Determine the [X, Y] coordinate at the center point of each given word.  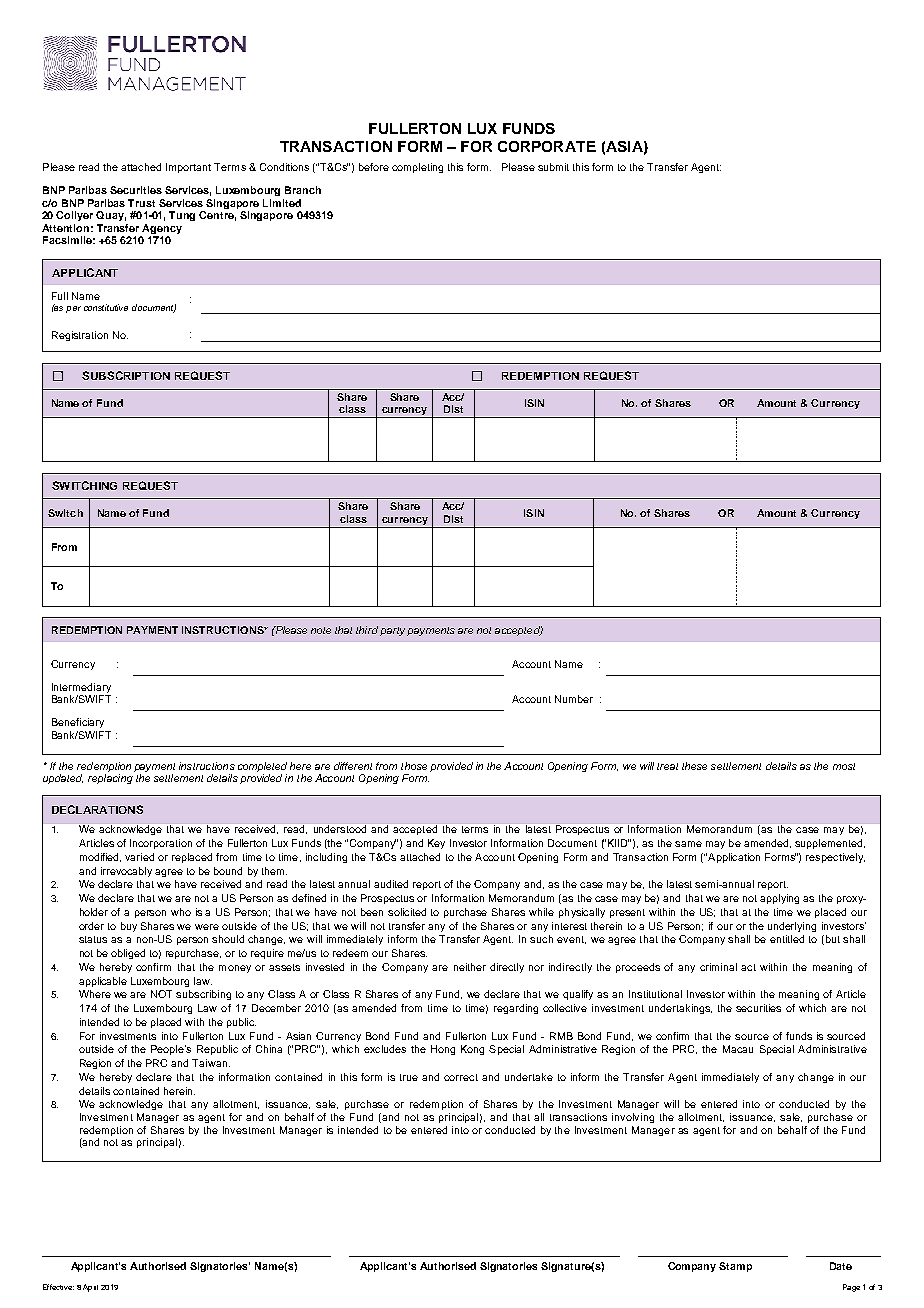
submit [553, 167]
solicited [407, 912]
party [392, 631]
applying [779, 899]
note [321, 630]
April [90, 1288]
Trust [141, 203]
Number [574, 699]
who [181, 912]
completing [417, 168]
